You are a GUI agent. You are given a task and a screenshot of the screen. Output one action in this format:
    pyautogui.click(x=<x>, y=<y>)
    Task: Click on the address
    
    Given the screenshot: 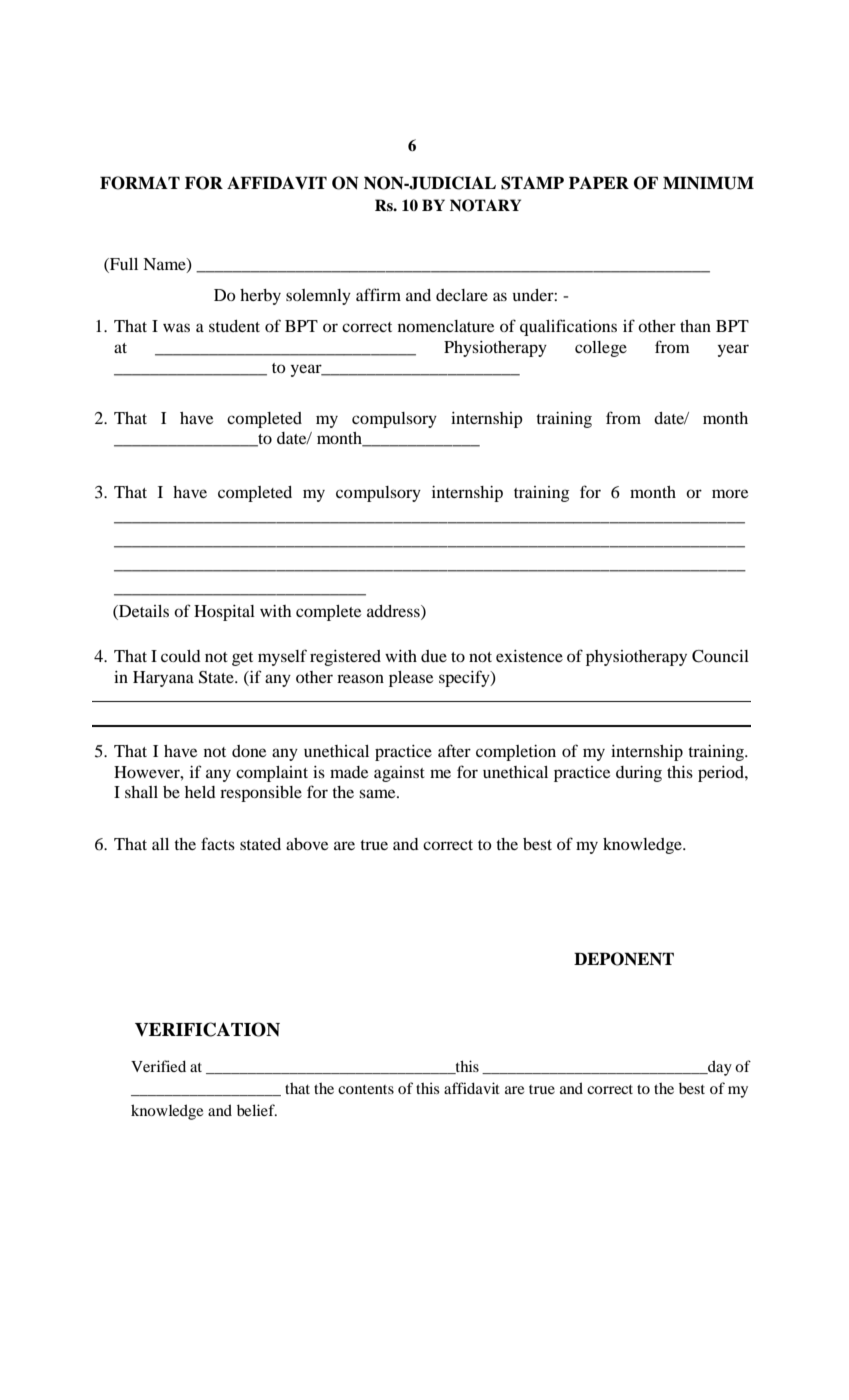 What is the action you would take?
    pyautogui.click(x=394, y=611)
